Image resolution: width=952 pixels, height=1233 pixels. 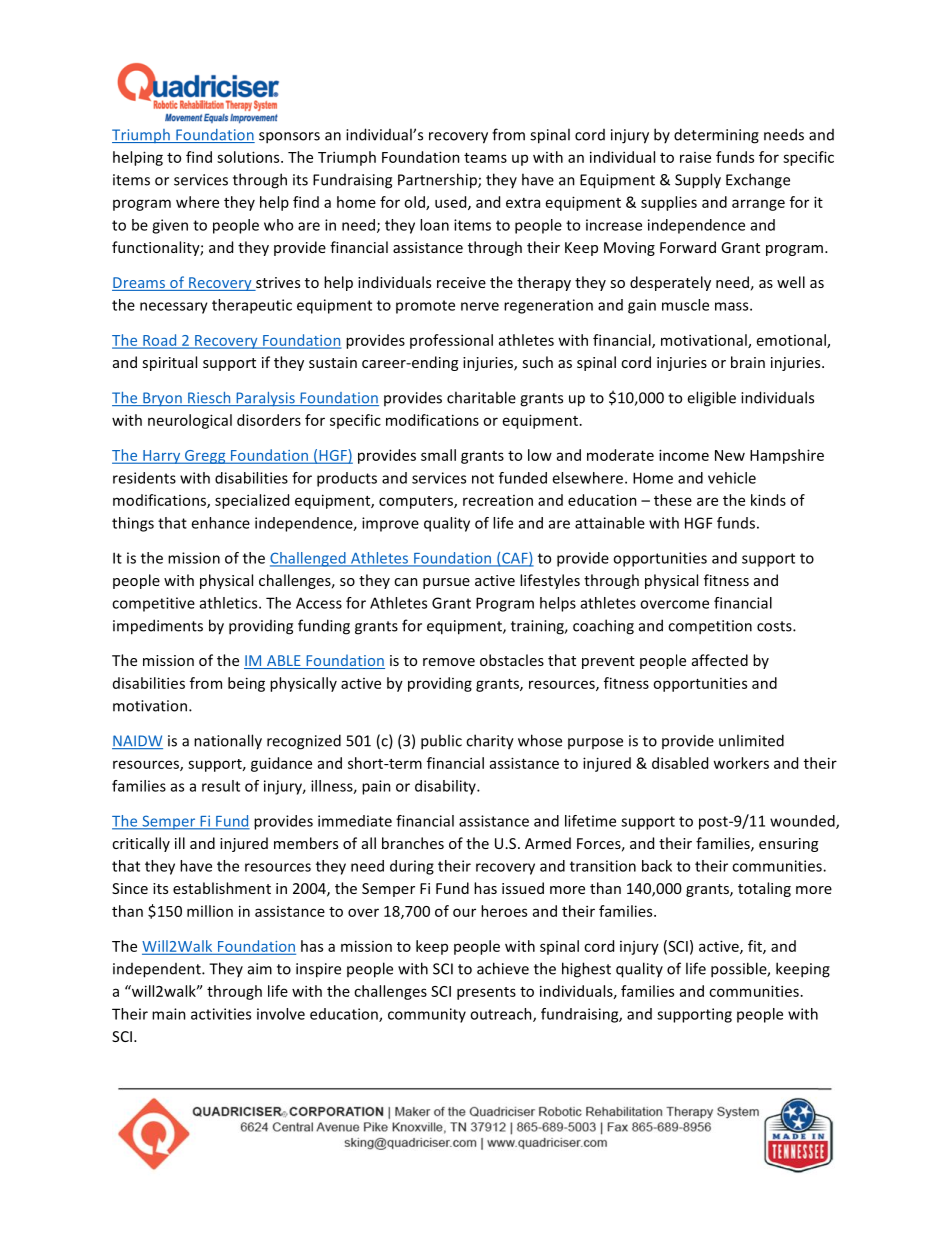 I want to click on small, so click(x=438, y=455).
